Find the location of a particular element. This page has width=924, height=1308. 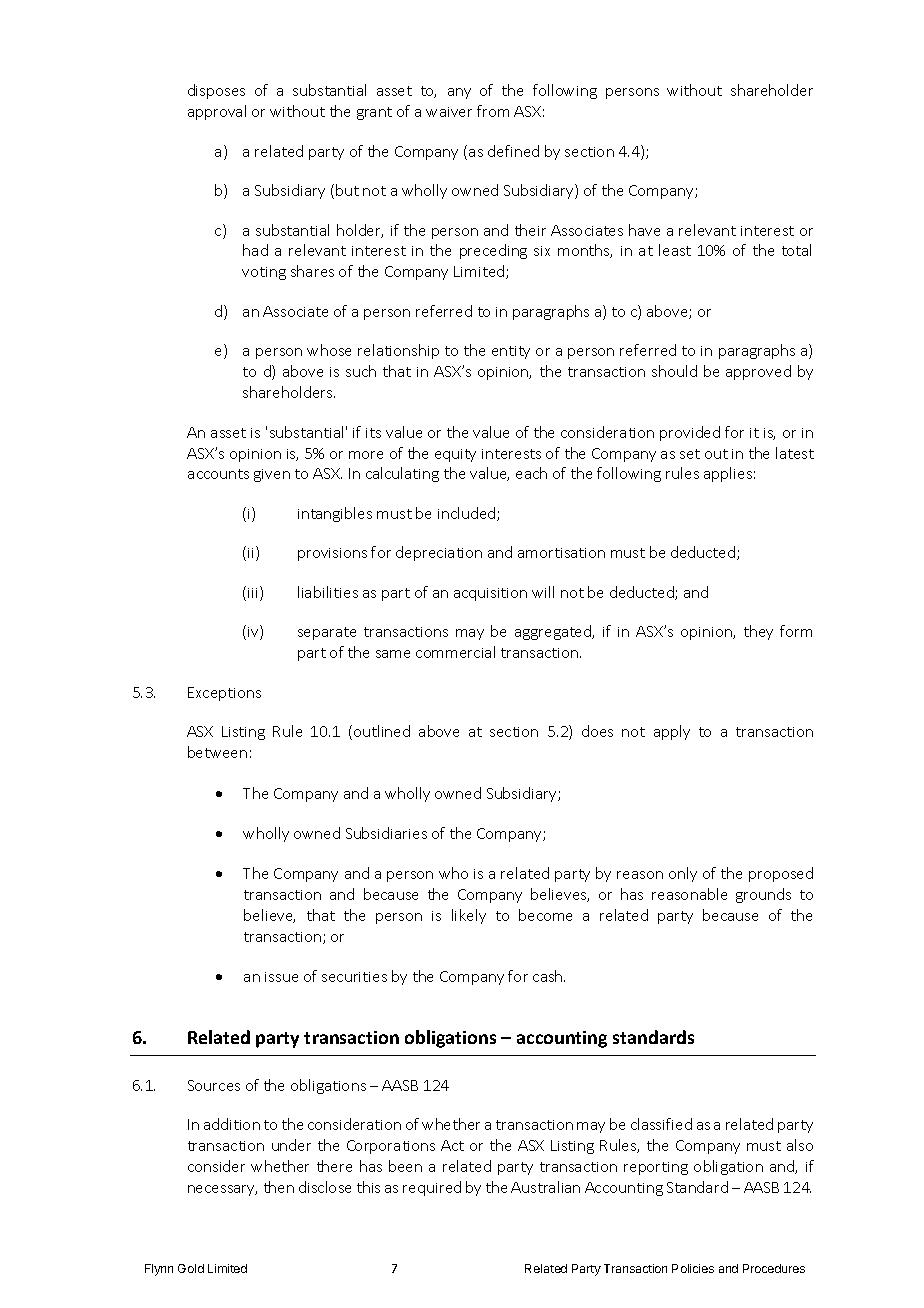

equity is located at coordinates (455, 455).
